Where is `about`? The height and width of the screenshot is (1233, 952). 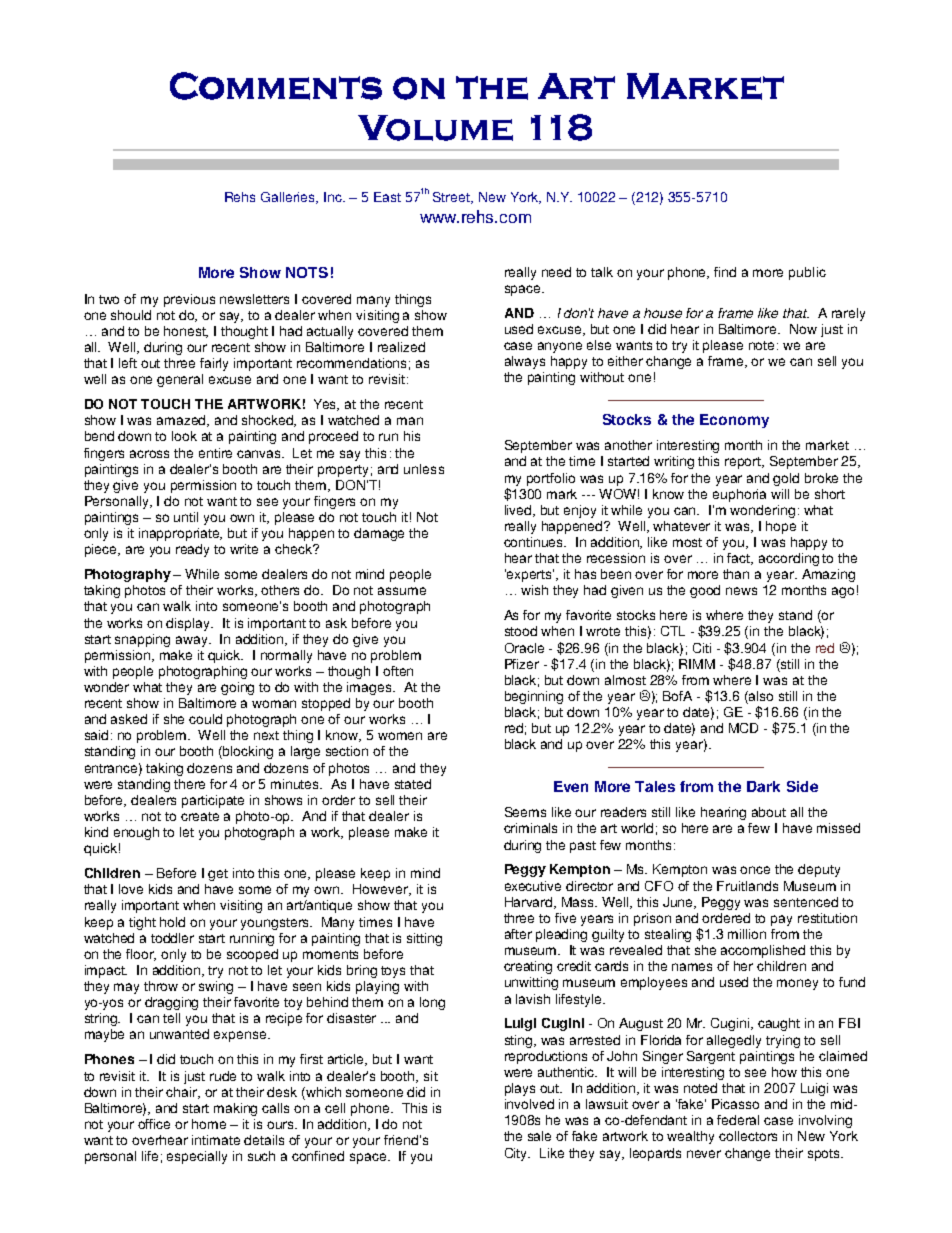 about is located at coordinates (769, 812).
